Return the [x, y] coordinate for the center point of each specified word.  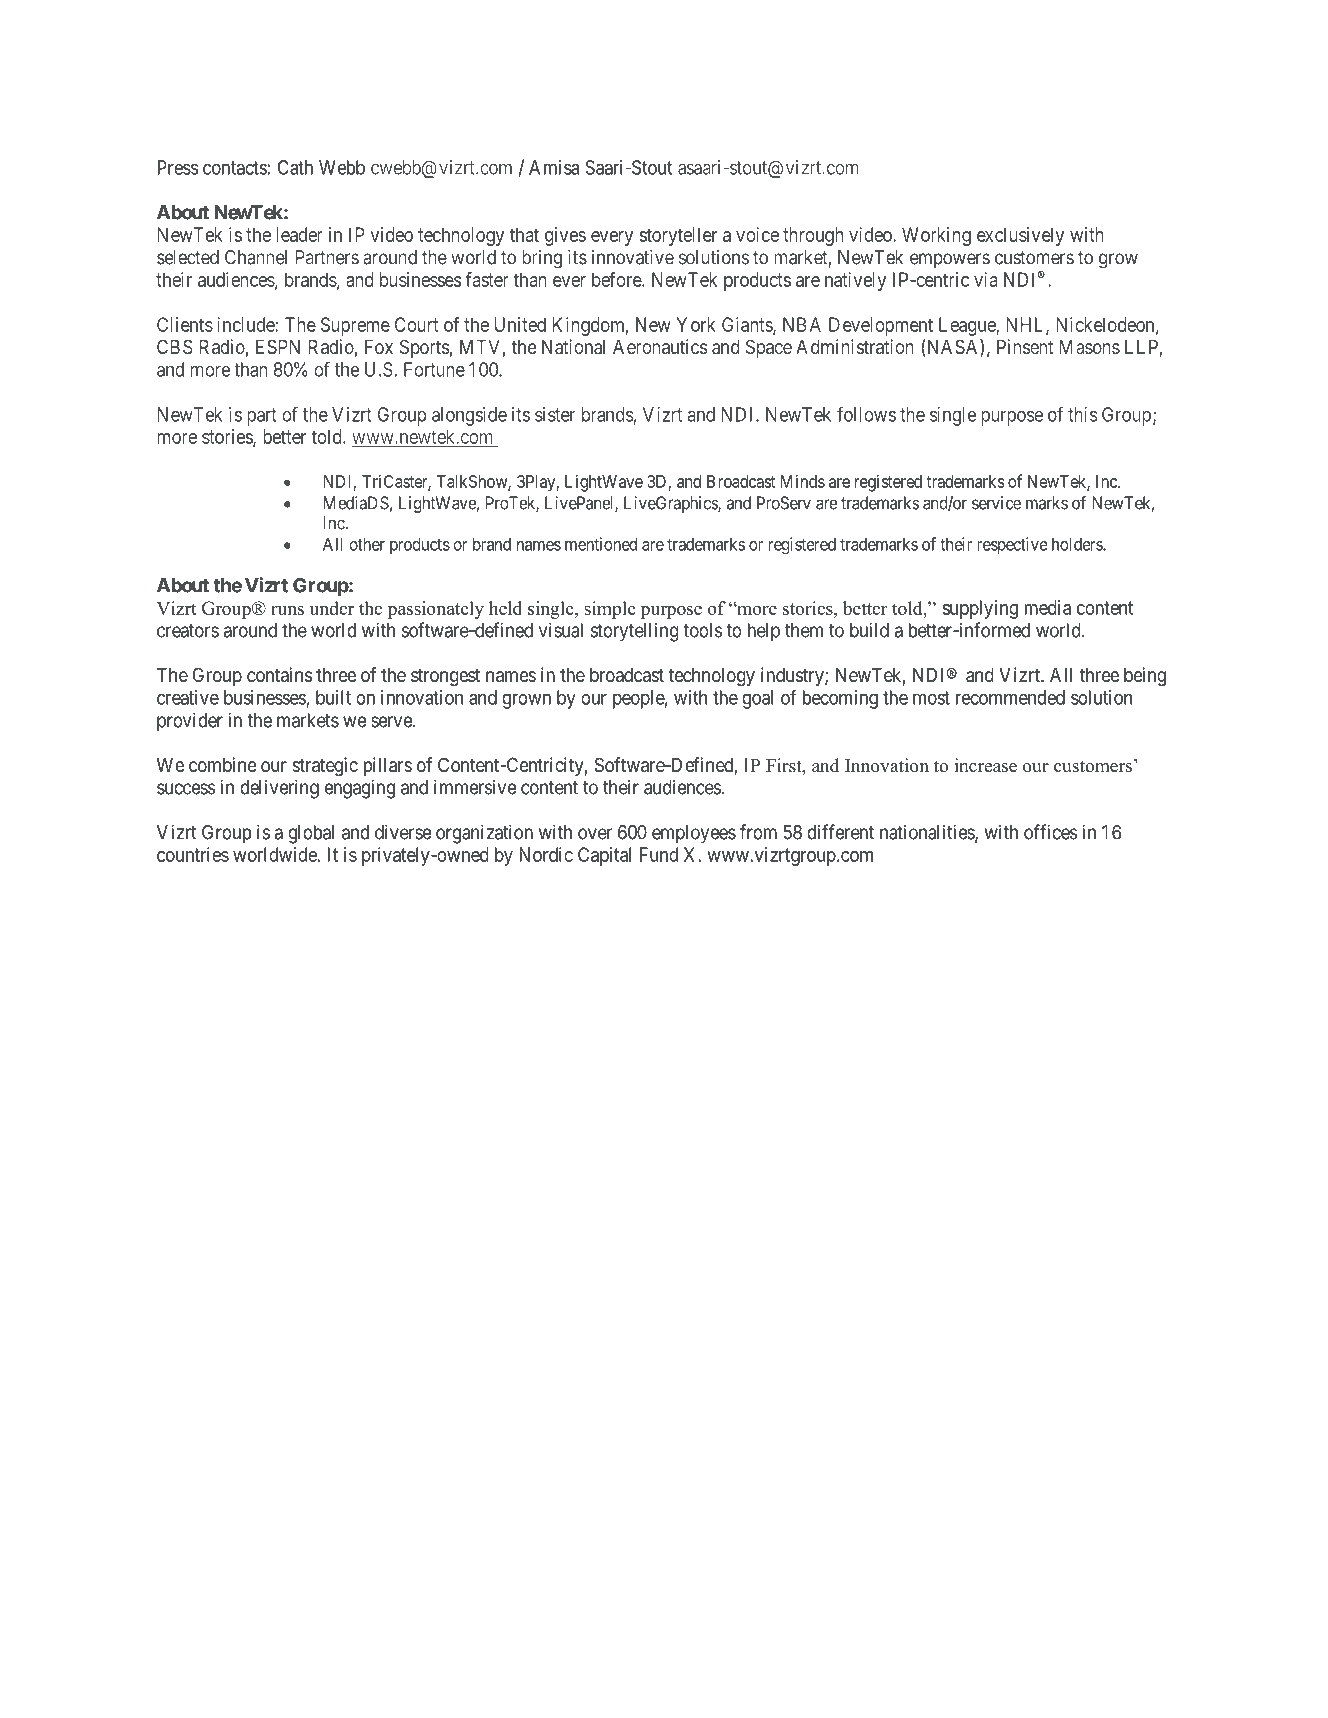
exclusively [1020, 236]
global [311, 834]
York [696, 324]
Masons [1090, 347]
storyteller [678, 236]
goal [757, 699]
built [333, 697]
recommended [1010, 697]
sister [555, 414]
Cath [295, 167]
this [1083, 414]
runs [287, 610]
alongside [469, 416]
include [246, 324]
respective [1012, 545]
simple [610, 610]
